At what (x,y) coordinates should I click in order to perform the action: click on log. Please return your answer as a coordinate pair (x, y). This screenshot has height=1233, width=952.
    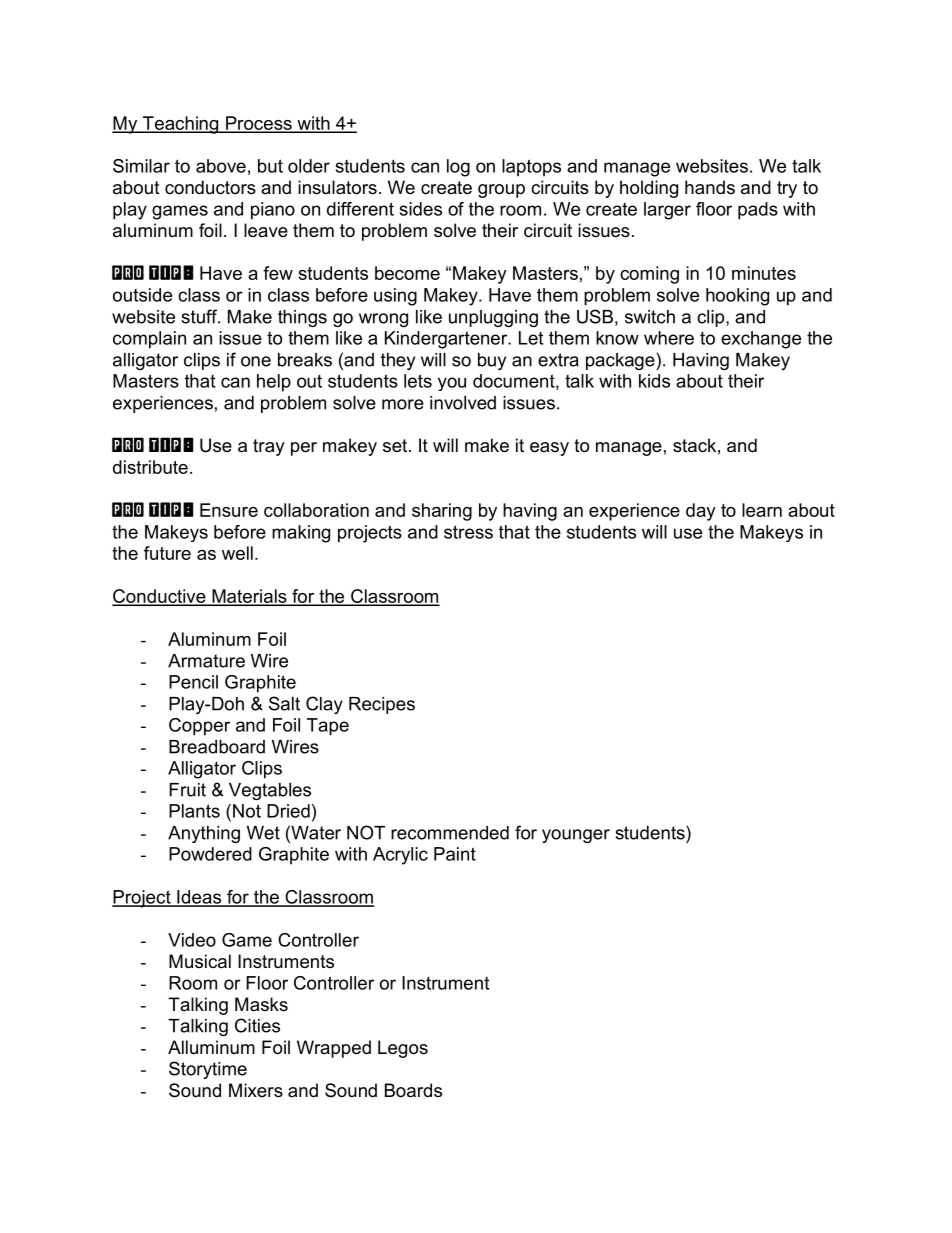
    Looking at the image, I should click on (458, 168).
